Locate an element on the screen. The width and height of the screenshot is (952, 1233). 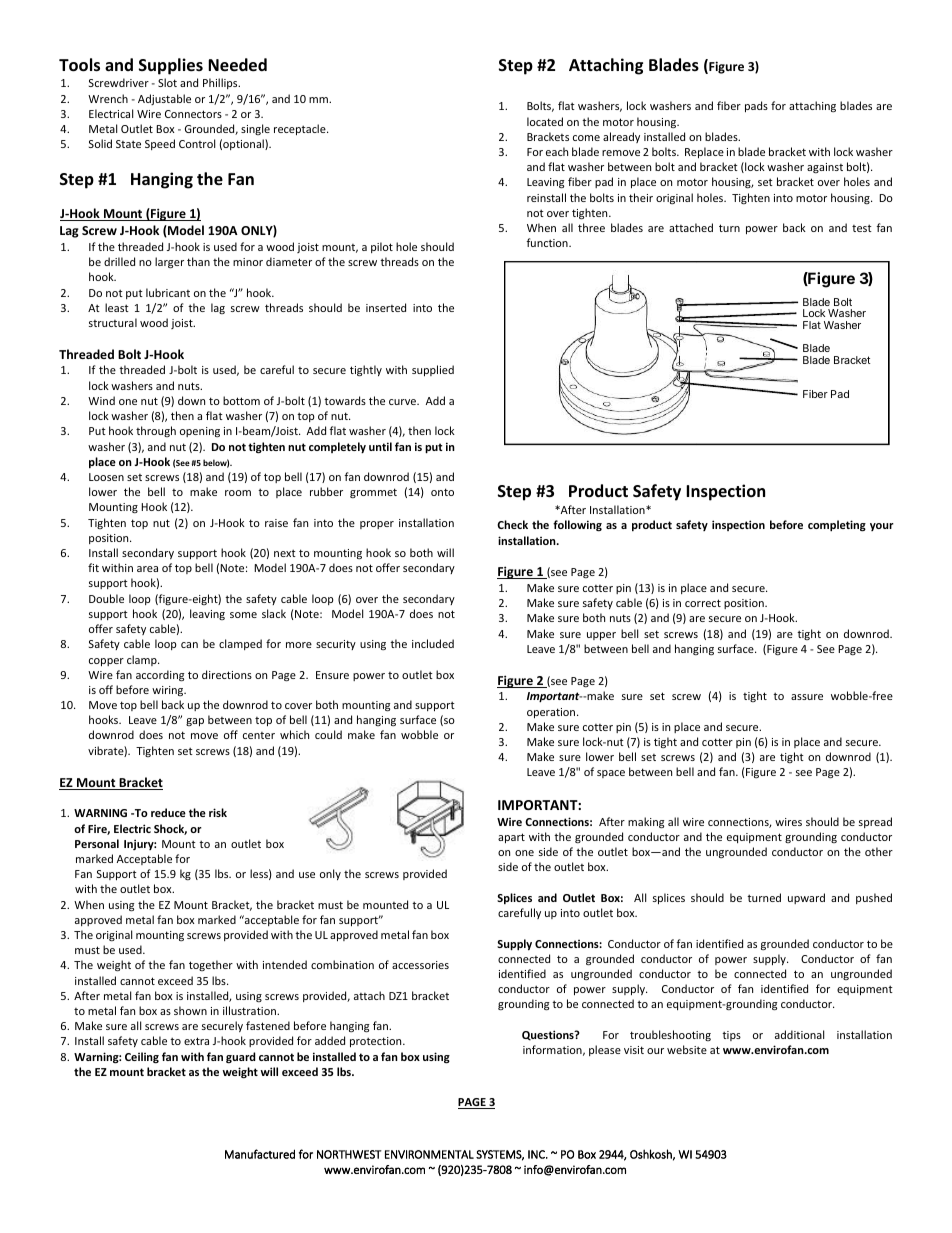
pads is located at coordinates (756, 106).
